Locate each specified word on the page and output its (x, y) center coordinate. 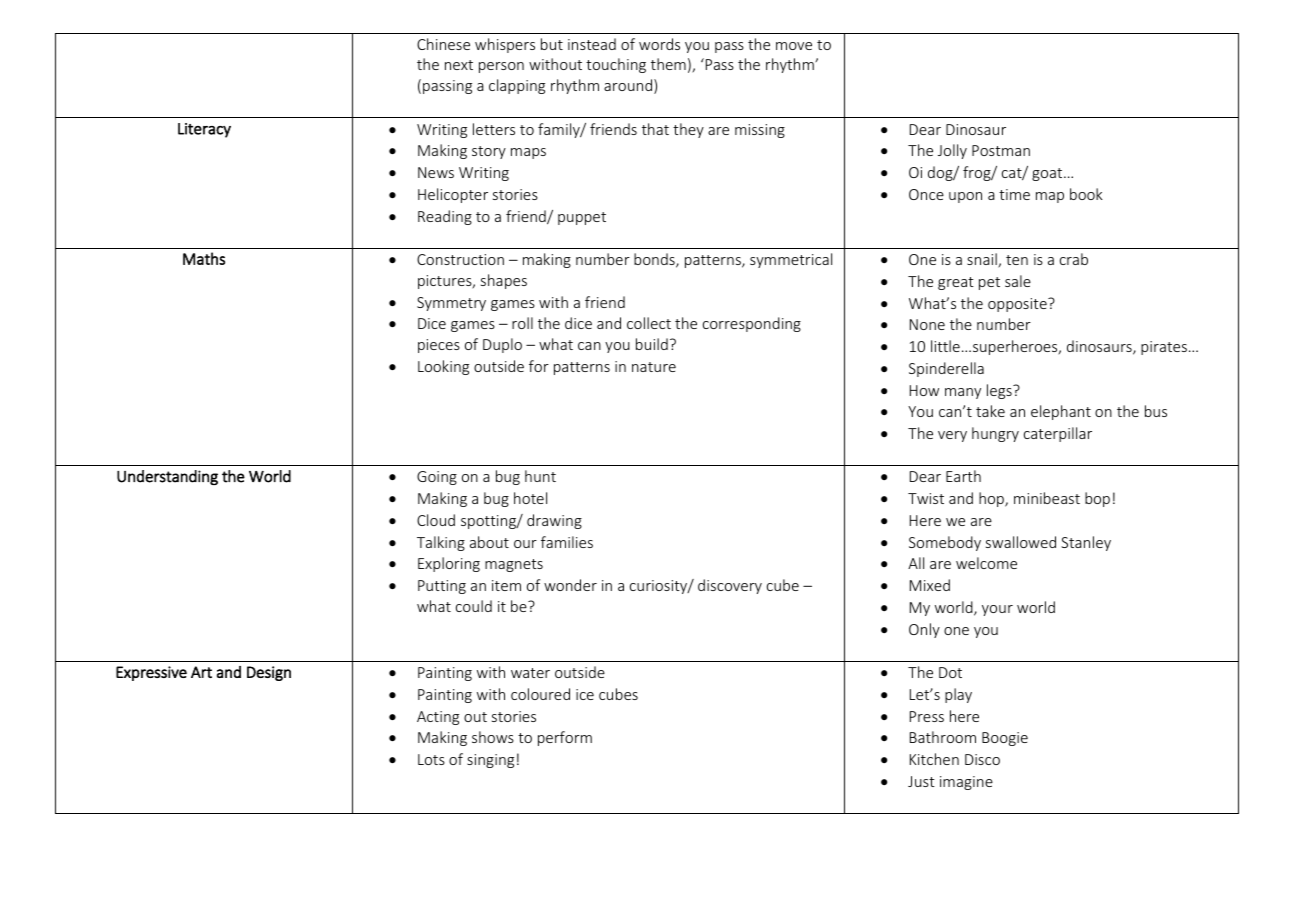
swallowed (1021, 542)
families (567, 542)
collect (649, 323)
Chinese (443, 44)
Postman (1001, 150)
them (668, 64)
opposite (1018, 305)
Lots (431, 759)
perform (565, 738)
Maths (204, 258)
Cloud (436, 520)
